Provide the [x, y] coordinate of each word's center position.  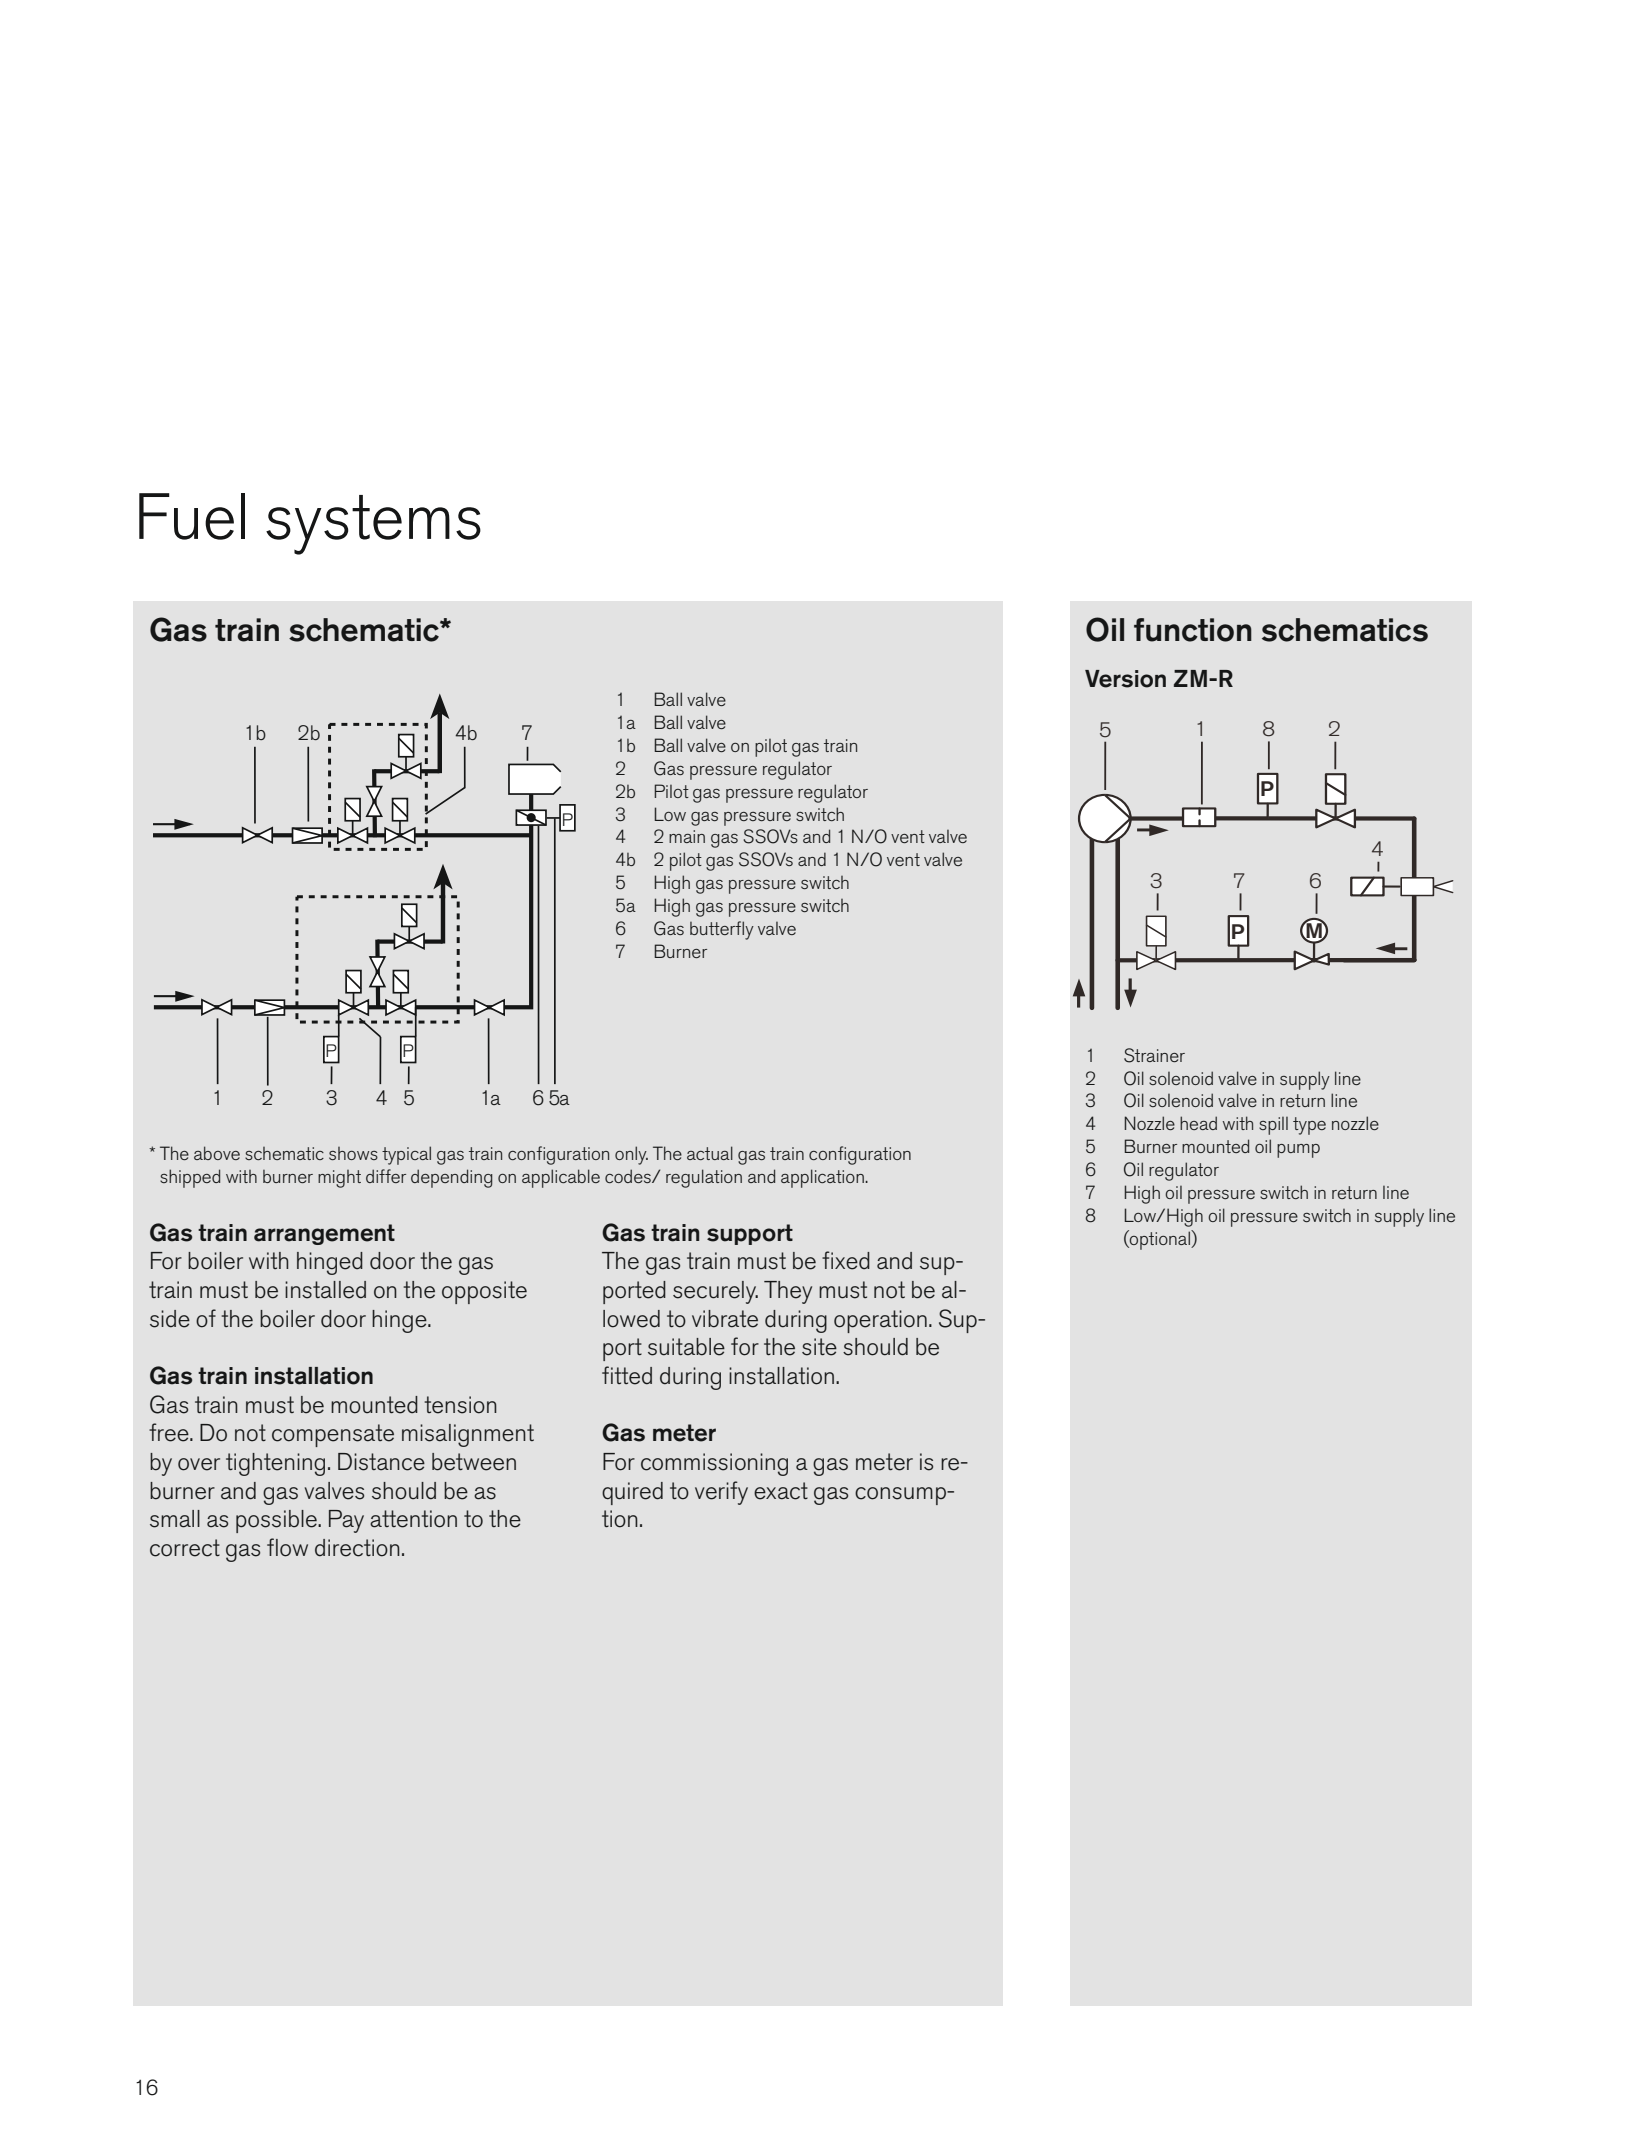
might [339, 1179]
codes [629, 1176]
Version [1125, 679]
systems [373, 525]
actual [710, 1153]
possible [277, 1521]
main [687, 836]
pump [1298, 1151]
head [1198, 1123]
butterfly [722, 930]
